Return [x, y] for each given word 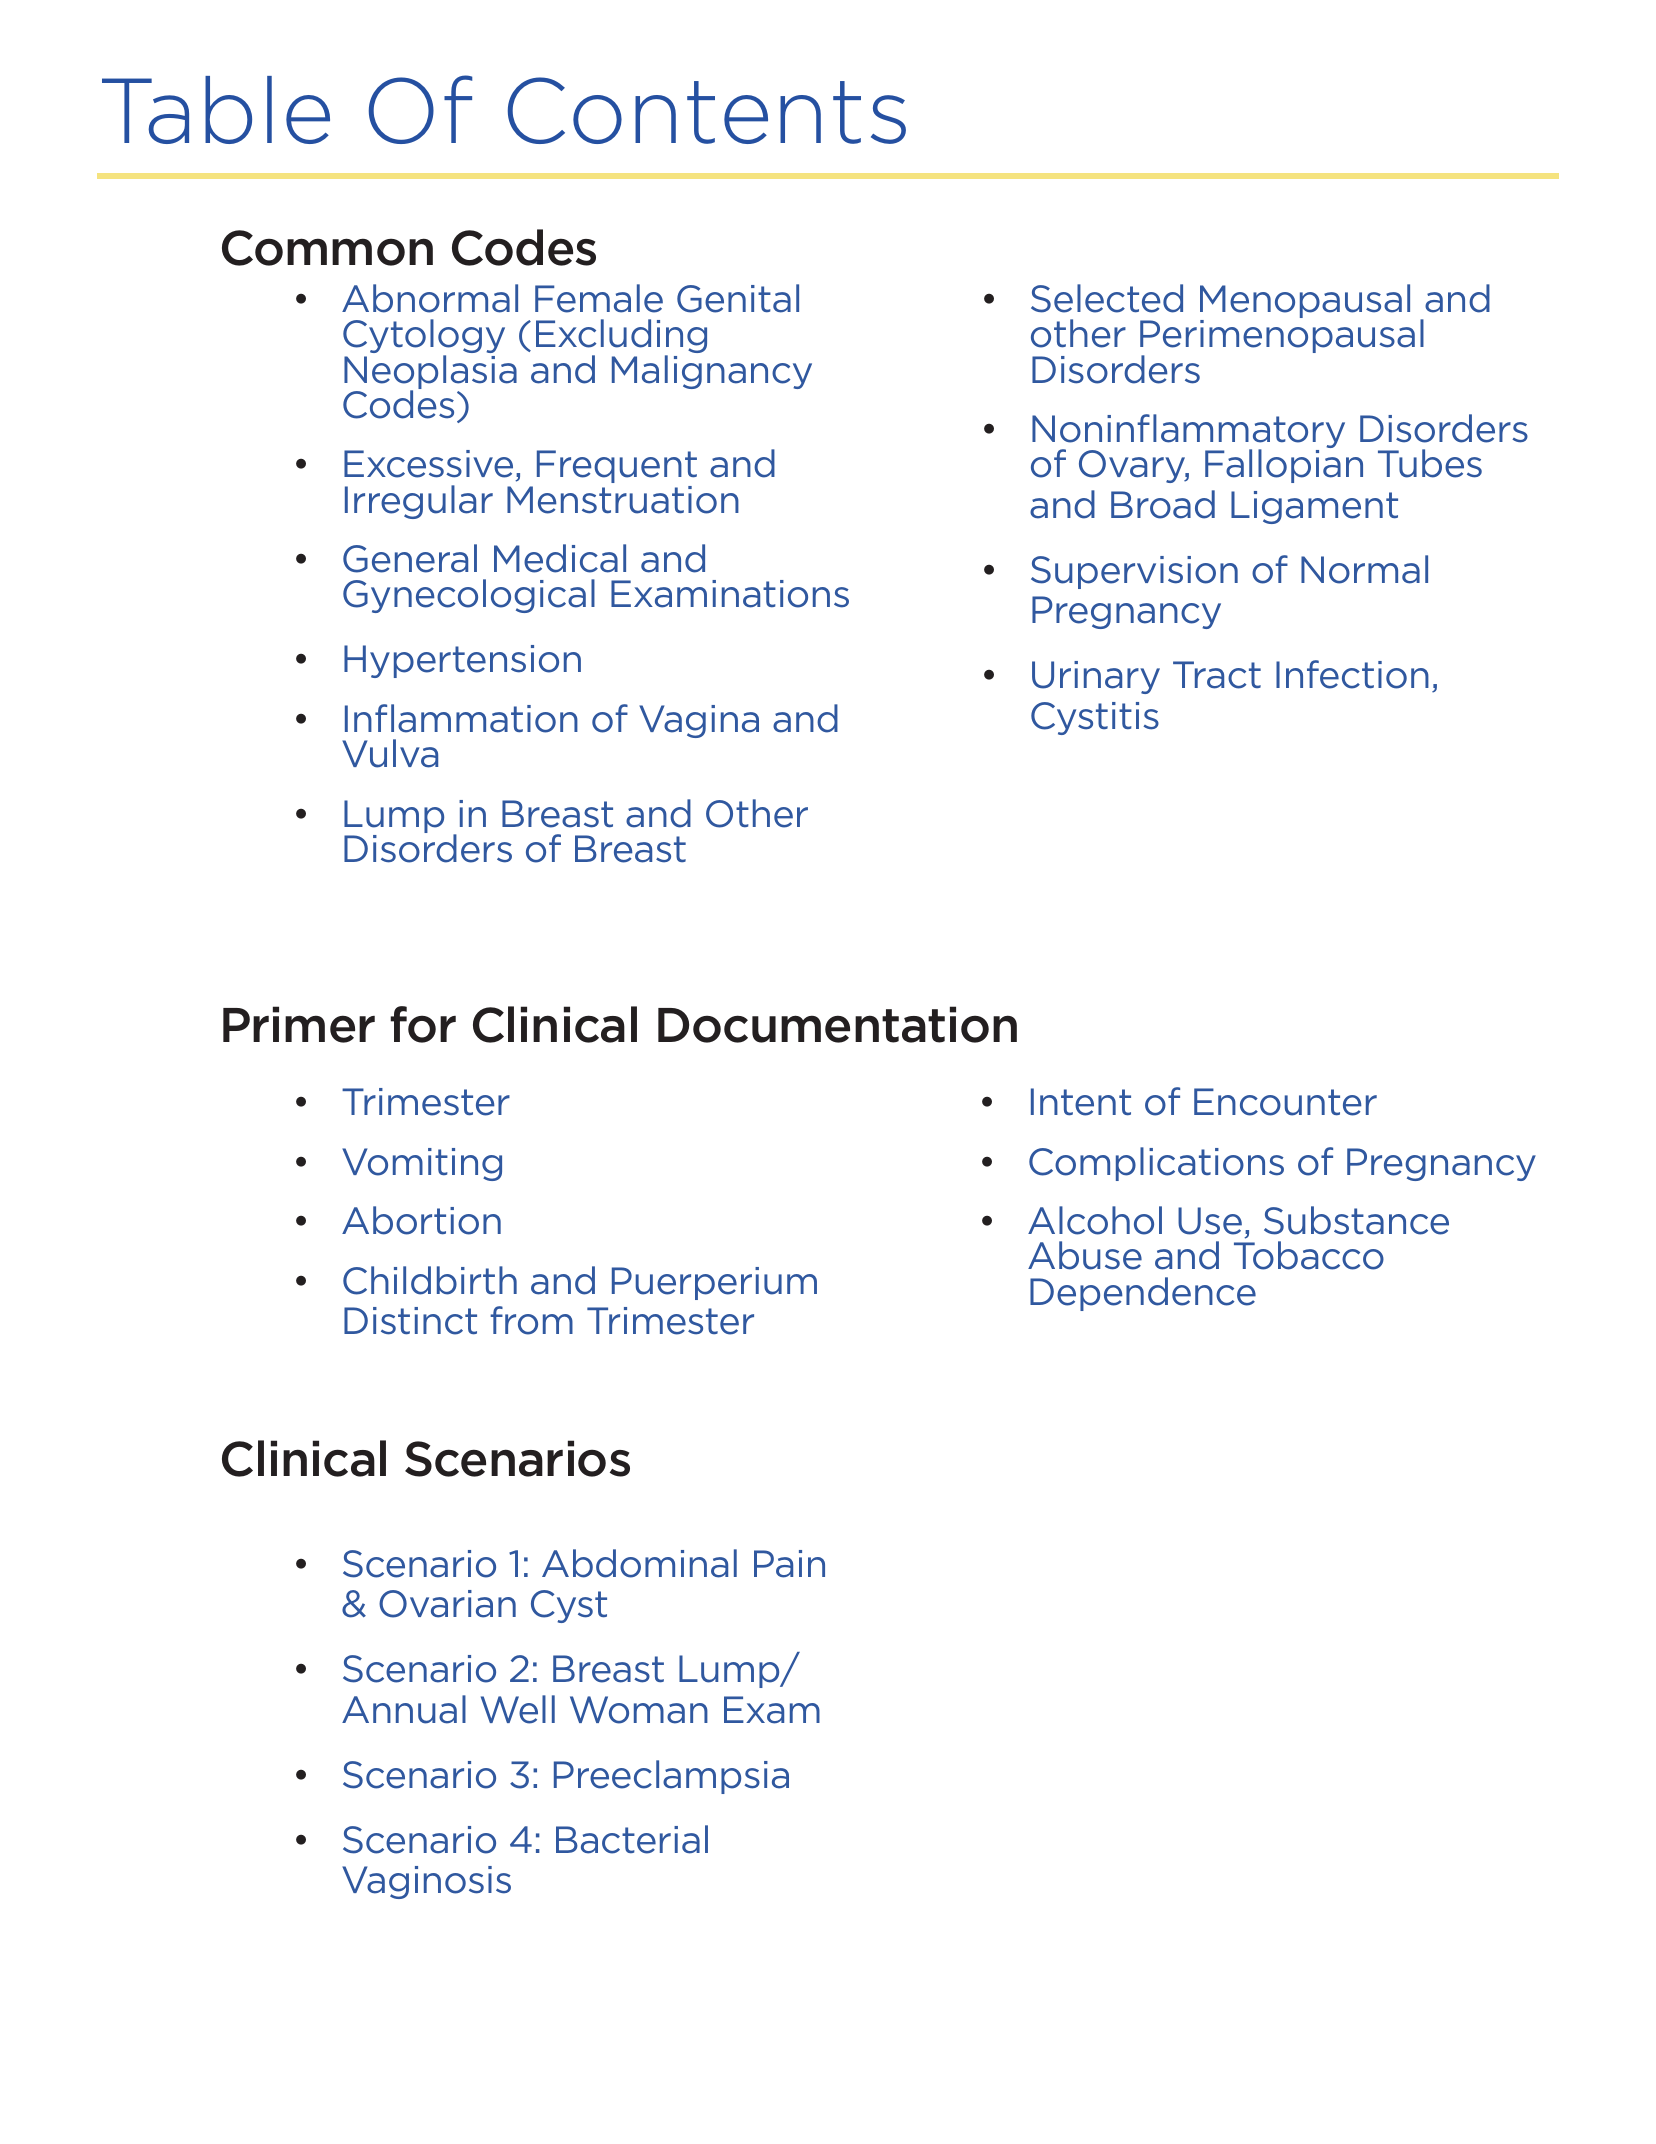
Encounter [1285, 1102]
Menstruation [623, 500]
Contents [707, 110]
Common [327, 248]
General [410, 558]
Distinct [410, 1321]
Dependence [1143, 1294]
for [423, 1024]
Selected [1107, 298]
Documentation [837, 1024]
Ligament [1314, 507]
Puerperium [714, 1283]
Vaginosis [426, 1882]
